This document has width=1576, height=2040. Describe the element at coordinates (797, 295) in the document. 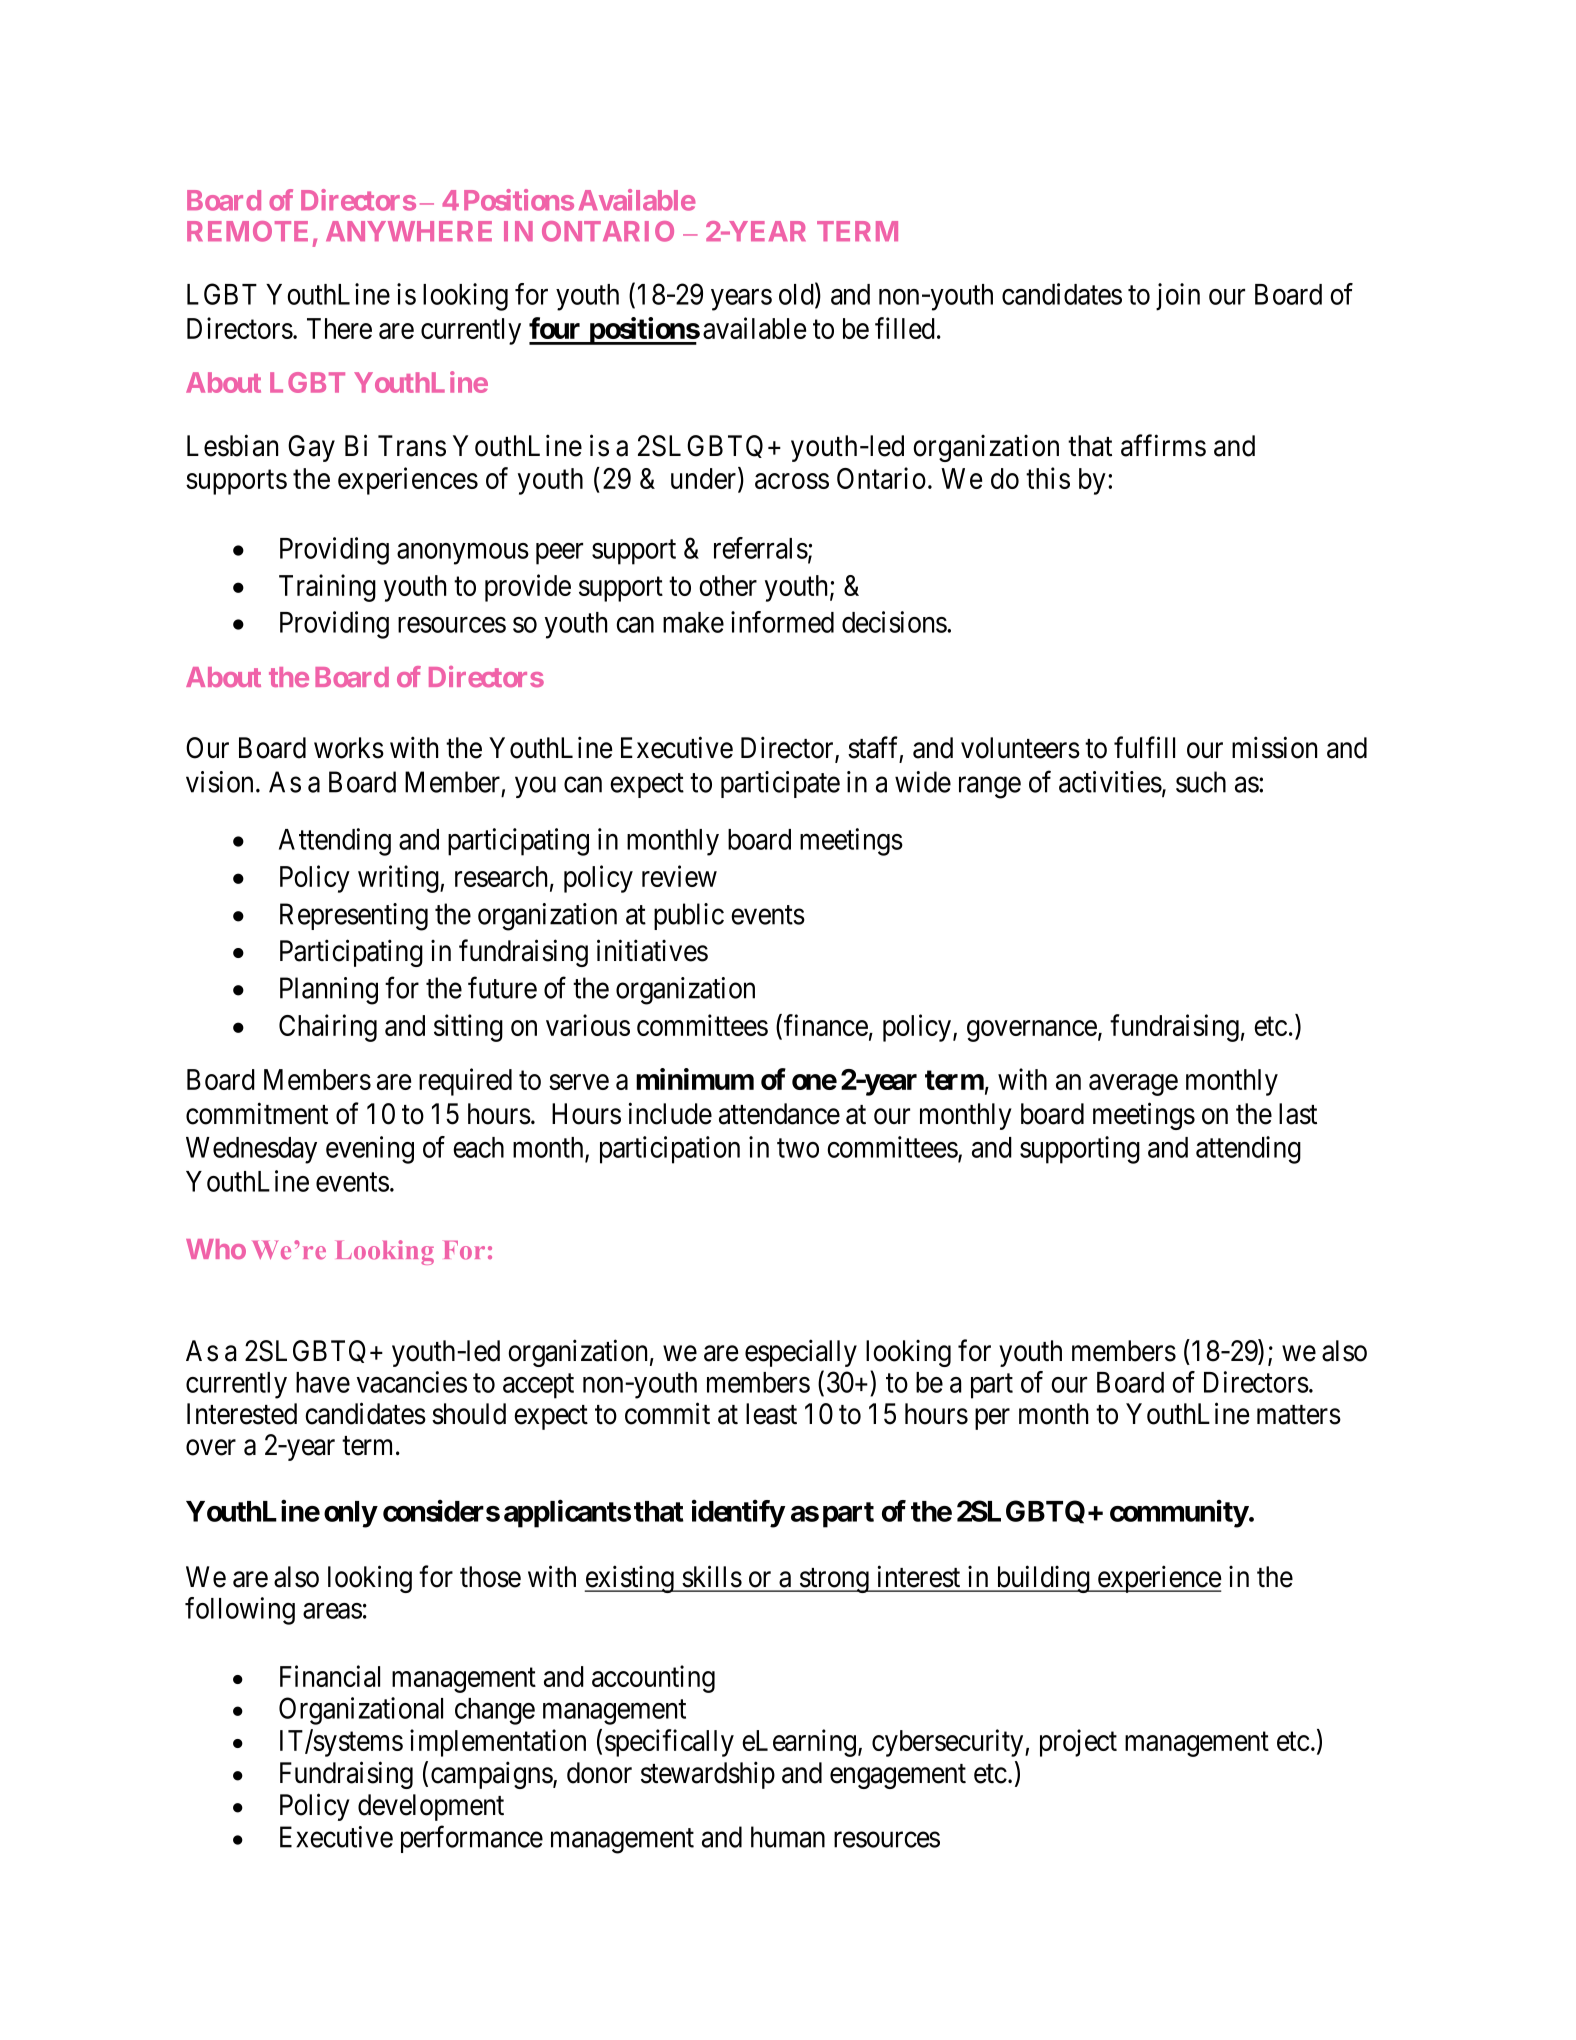

I see `old` at that location.
